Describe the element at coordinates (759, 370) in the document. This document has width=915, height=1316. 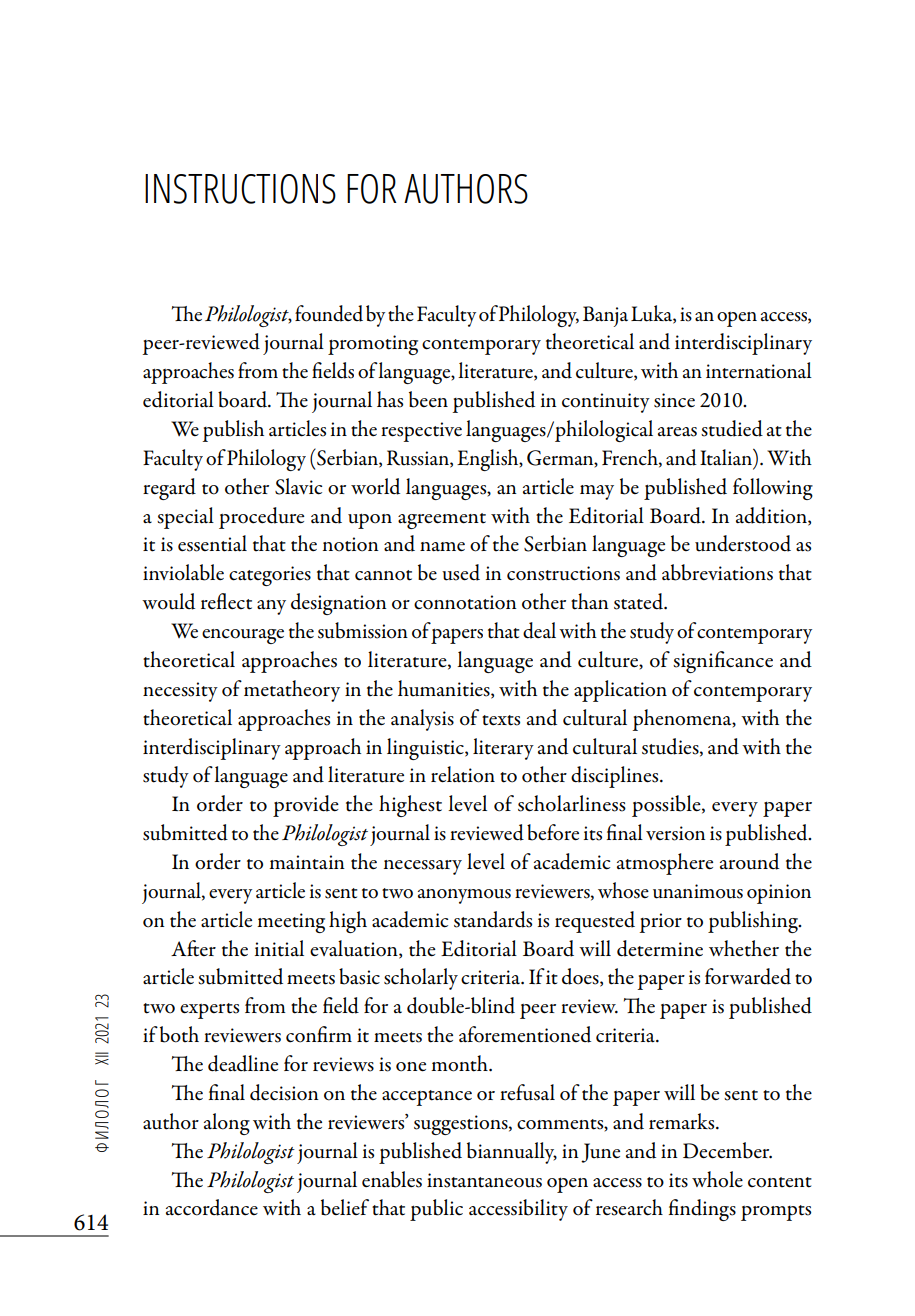
I see `international` at that location.
